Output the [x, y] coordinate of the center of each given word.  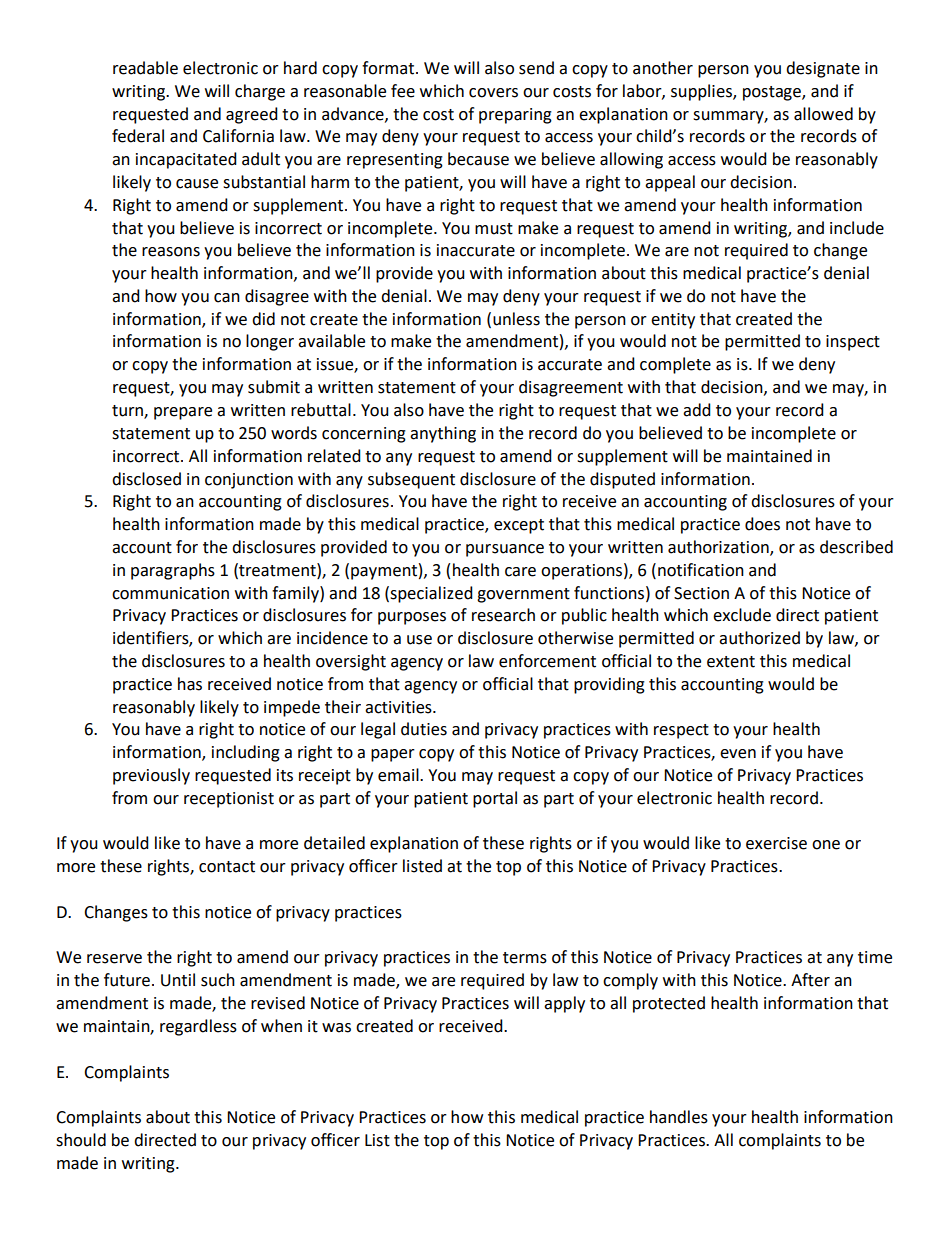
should [81, 1140]
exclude [742, 615]
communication [170, 593]
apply [564, 1004]
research [503, 615]
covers [493, 93]
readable [145, 68]
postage [773, 93]
